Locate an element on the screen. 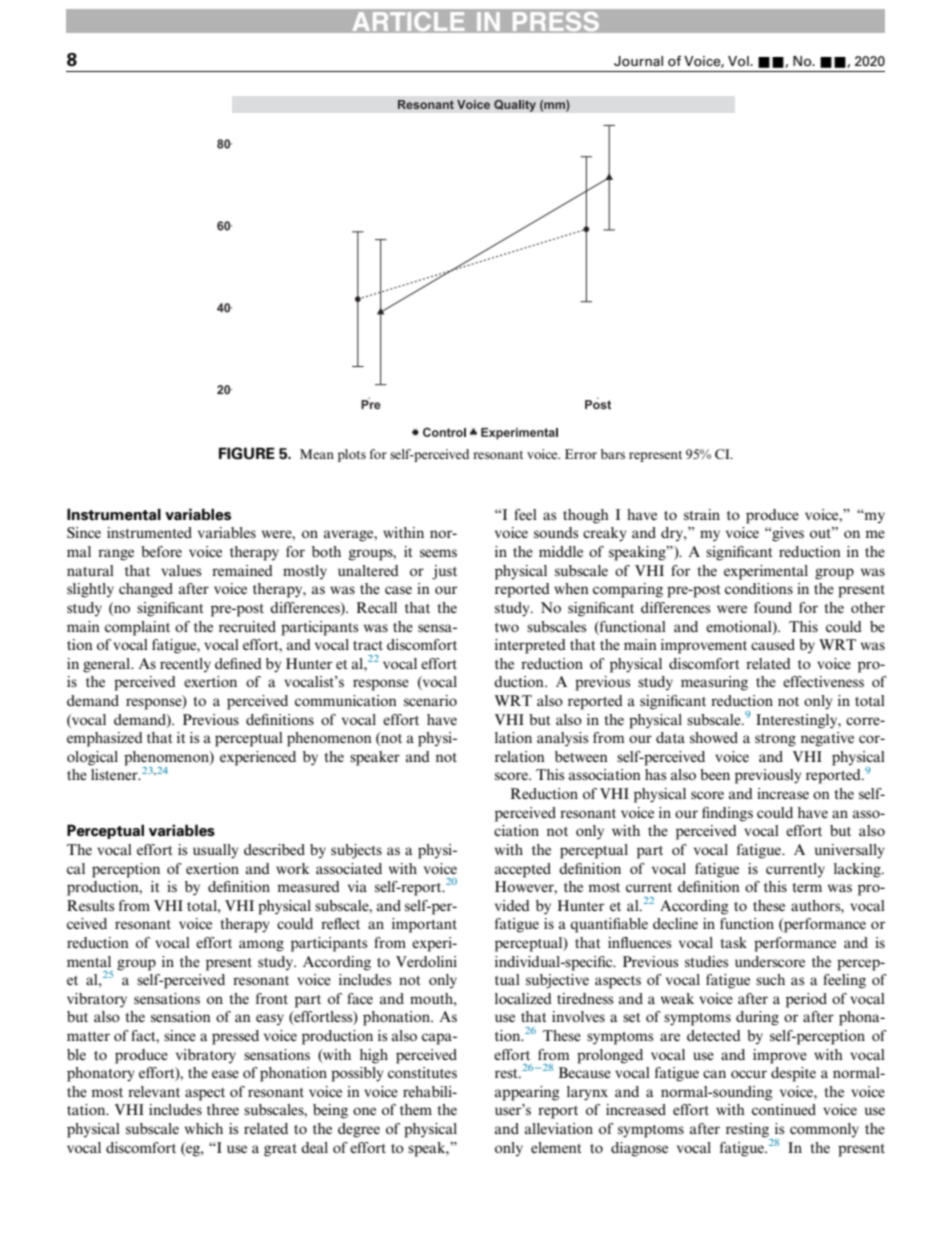  bars is located at coordinates (613, 454).
